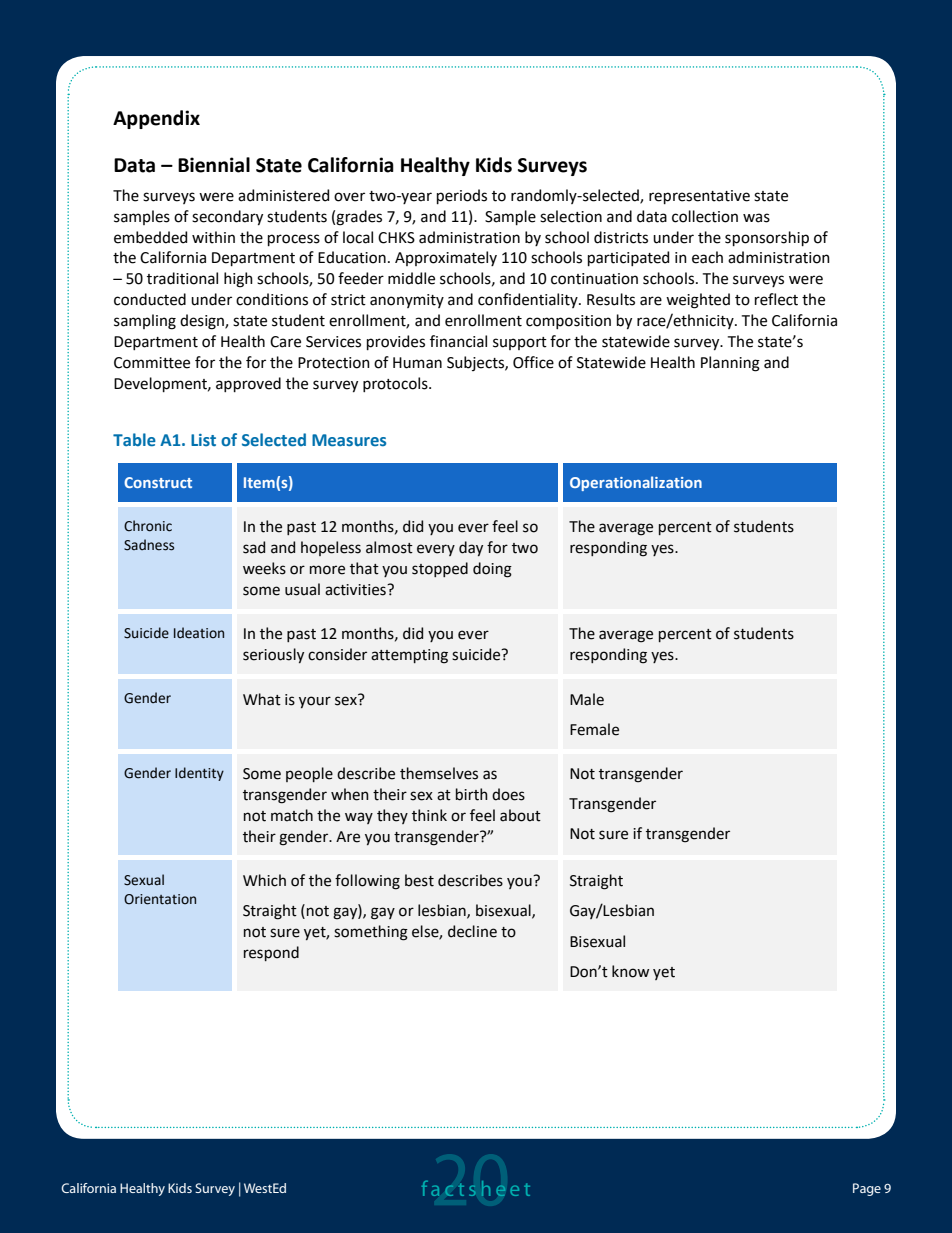 The width and height of the screenshot is (952, 1233). I want to click on attempting, so click(409, 656).
